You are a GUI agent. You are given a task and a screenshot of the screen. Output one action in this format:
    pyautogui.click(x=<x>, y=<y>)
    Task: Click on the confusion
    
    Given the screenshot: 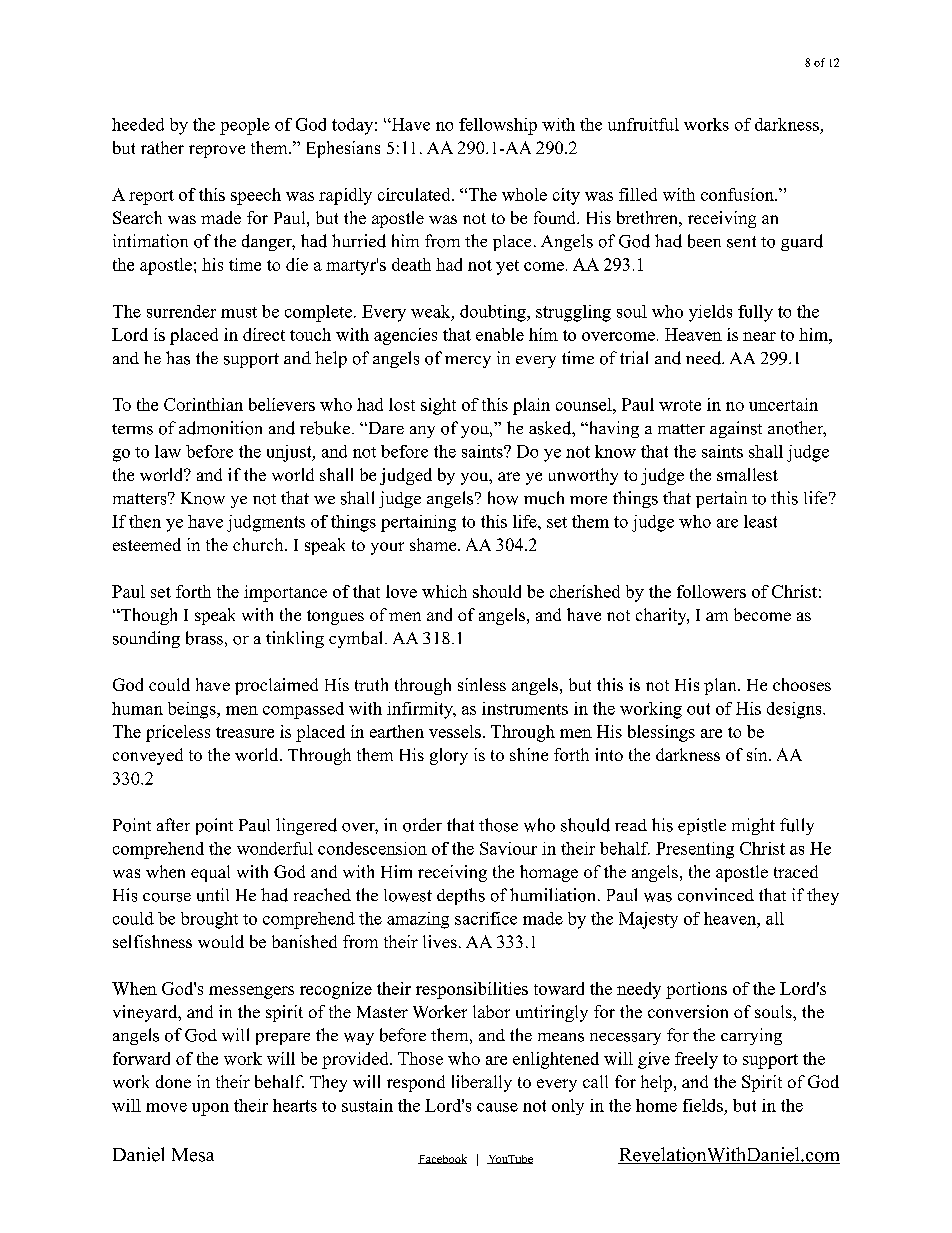 What is the action you would take?
    pyautogui.click(x=738, y=194)
